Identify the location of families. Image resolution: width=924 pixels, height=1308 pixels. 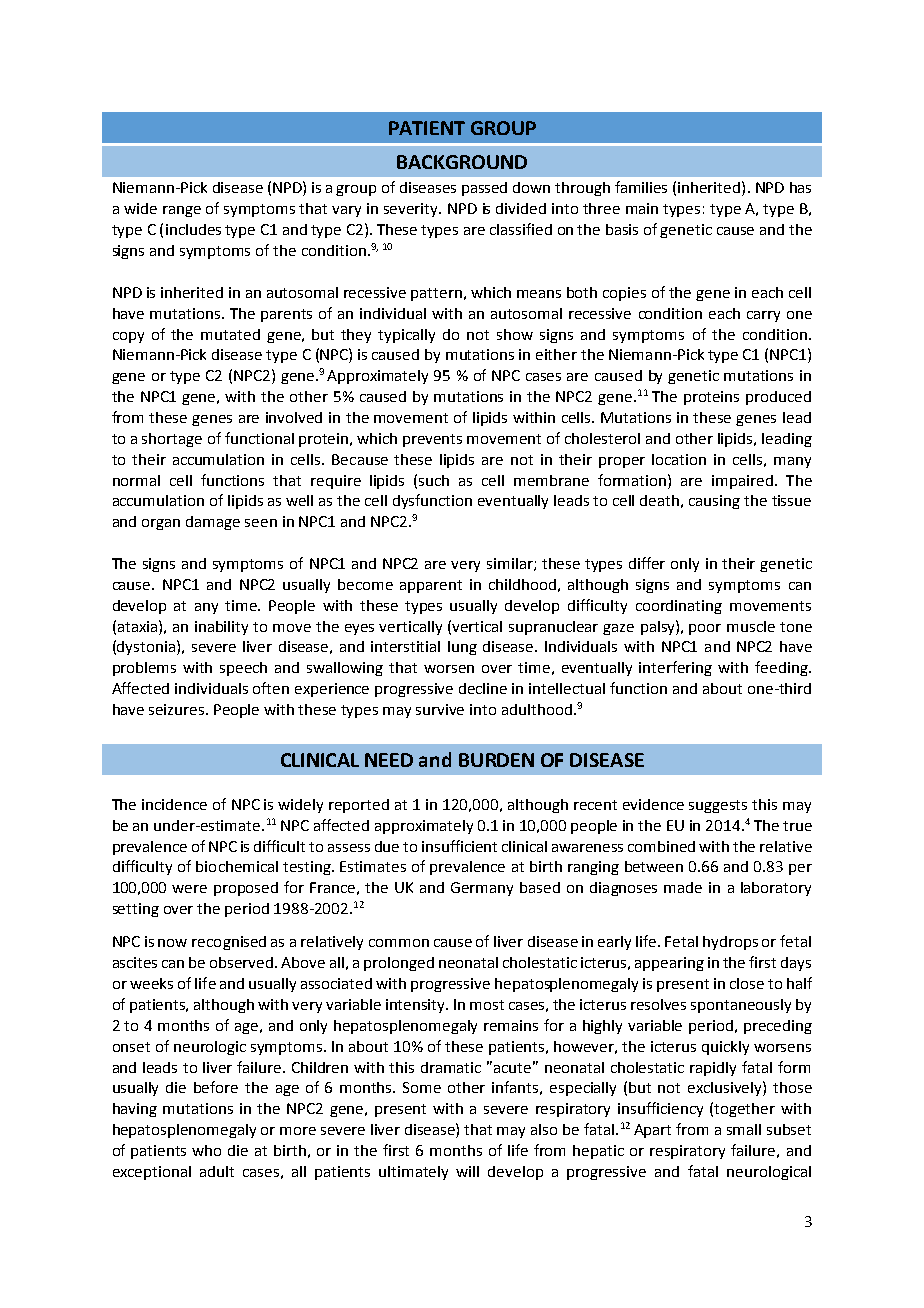
(641, 187).
